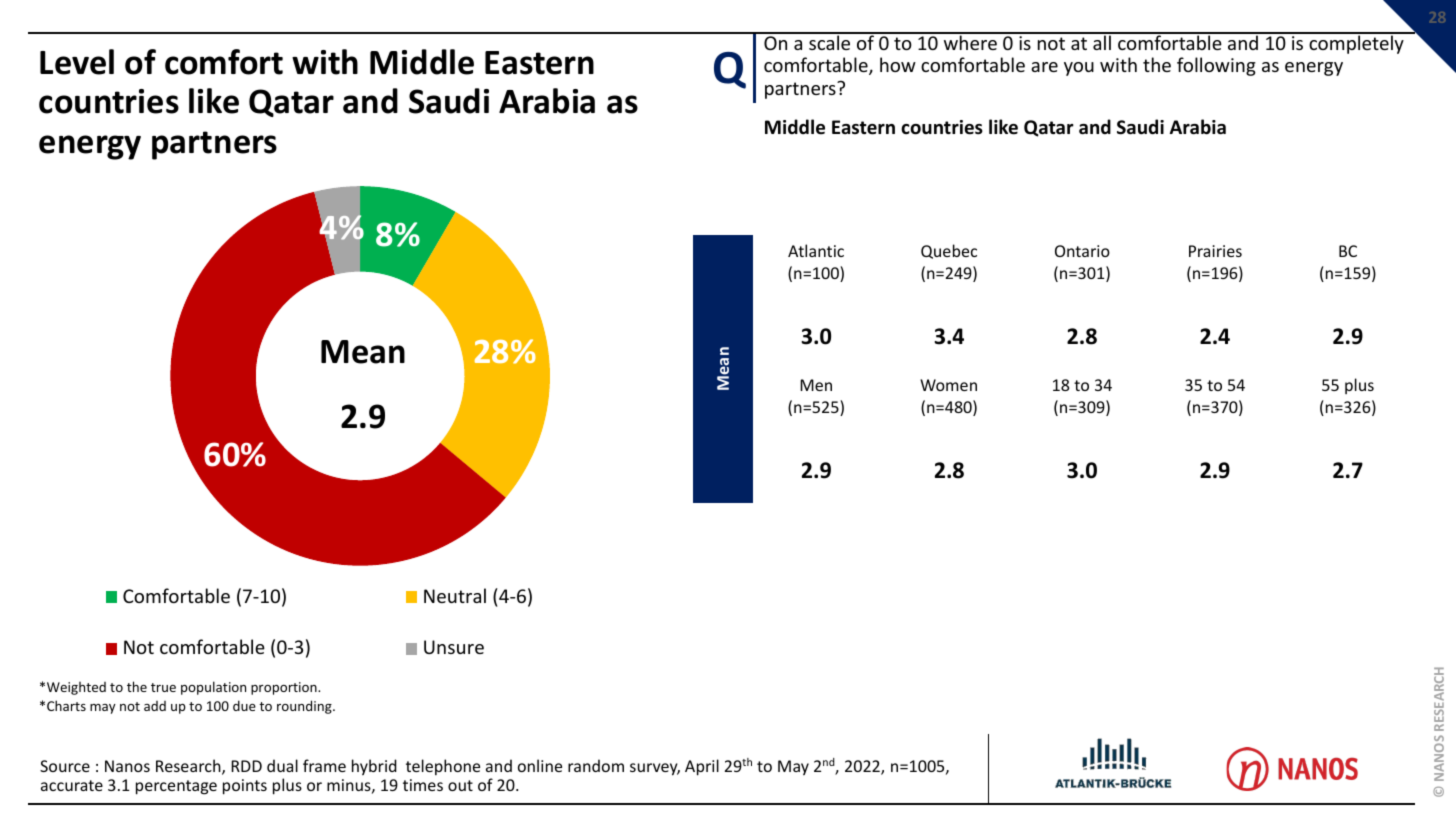 Image resolution: width=1456 pixels, height=819 pixels. I want to click on Level, so click(77, 62).
